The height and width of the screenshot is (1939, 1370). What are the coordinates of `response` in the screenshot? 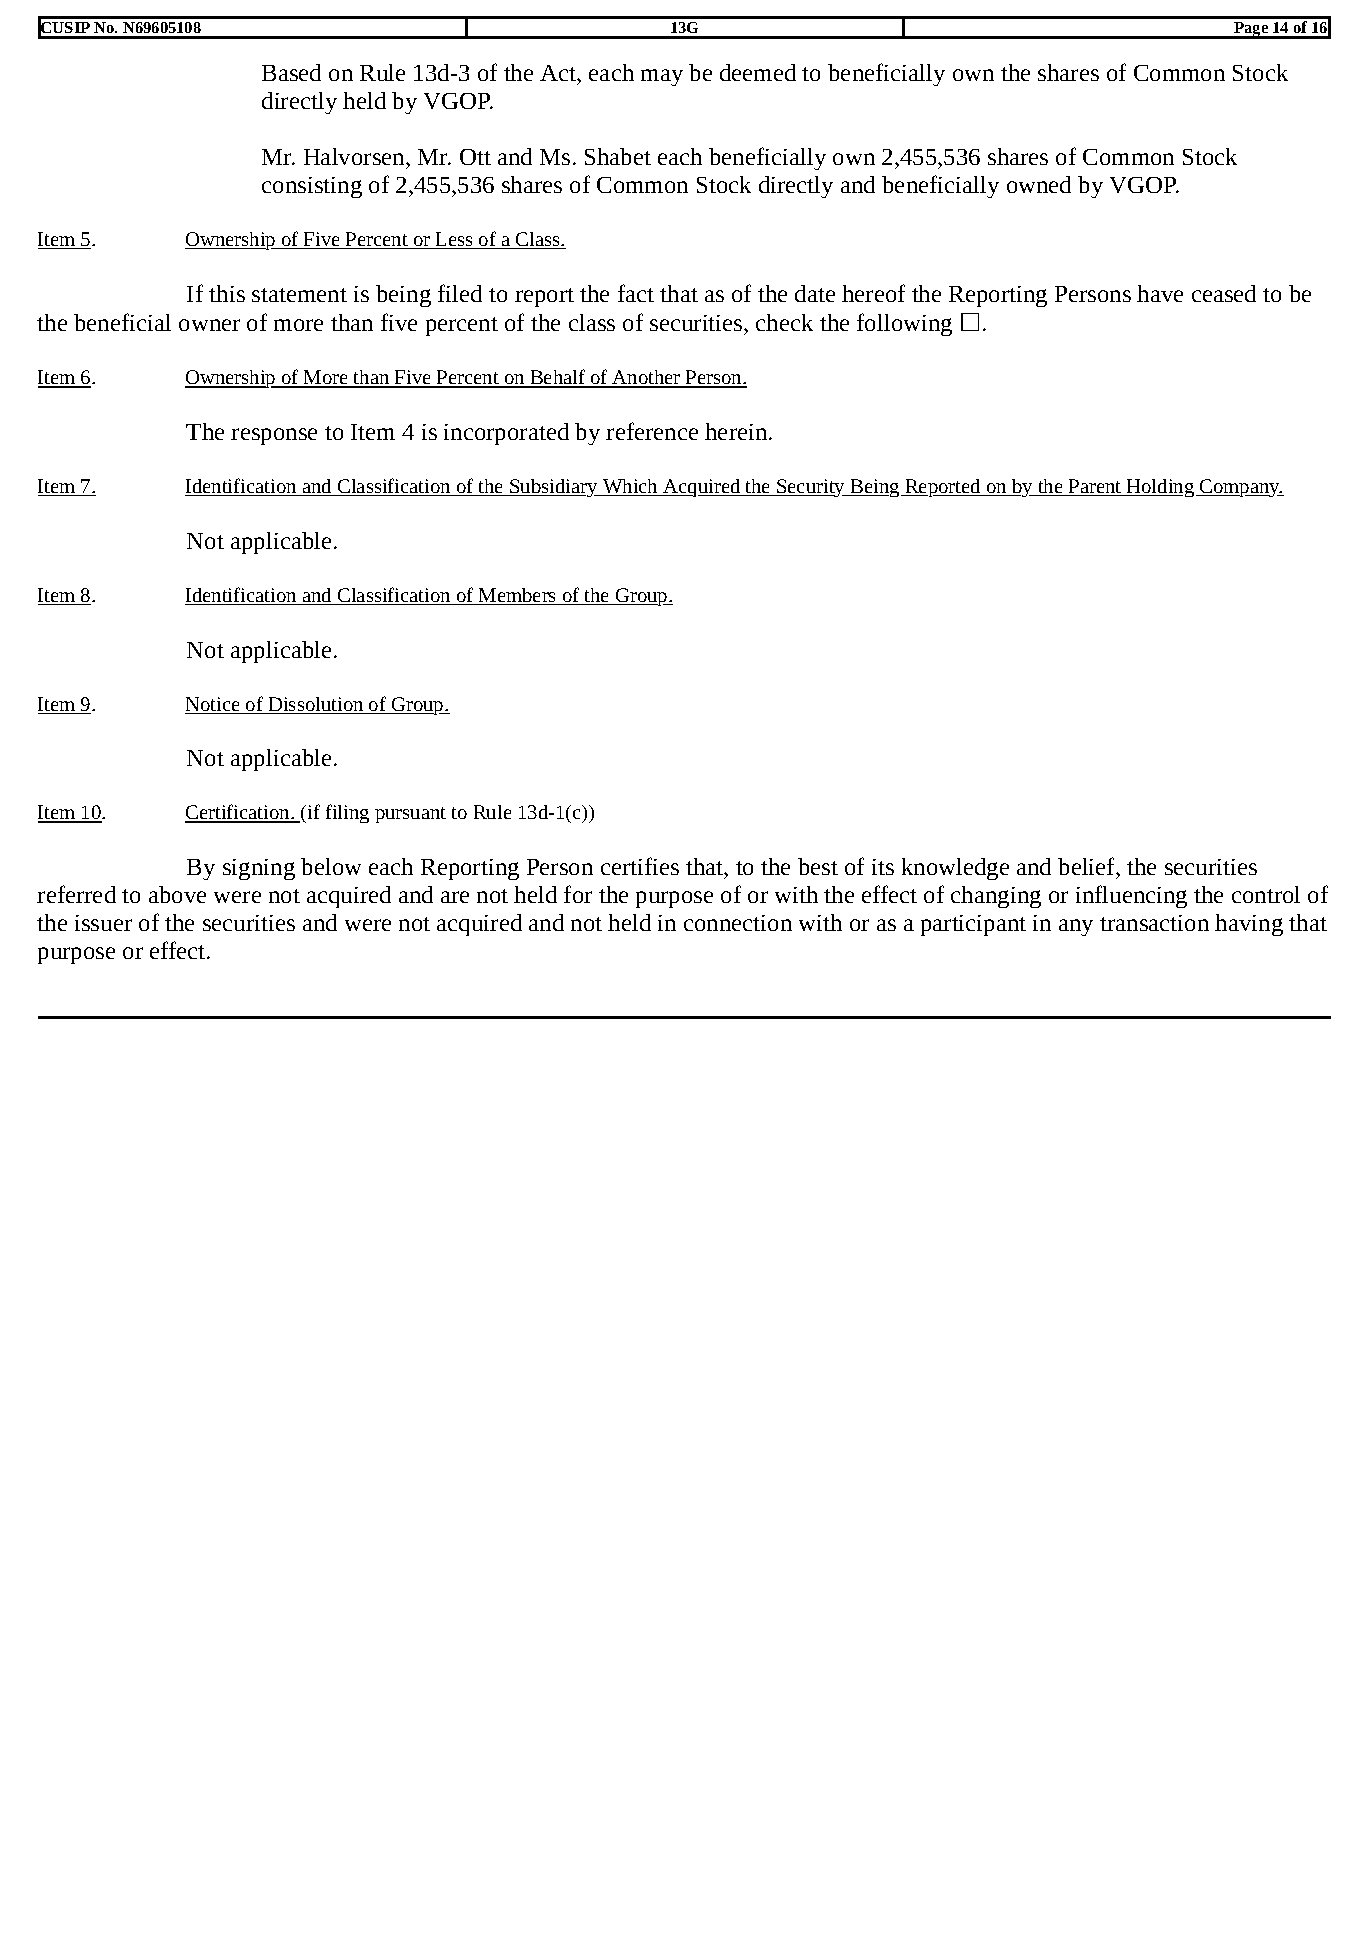 It's located at (274, 436).
